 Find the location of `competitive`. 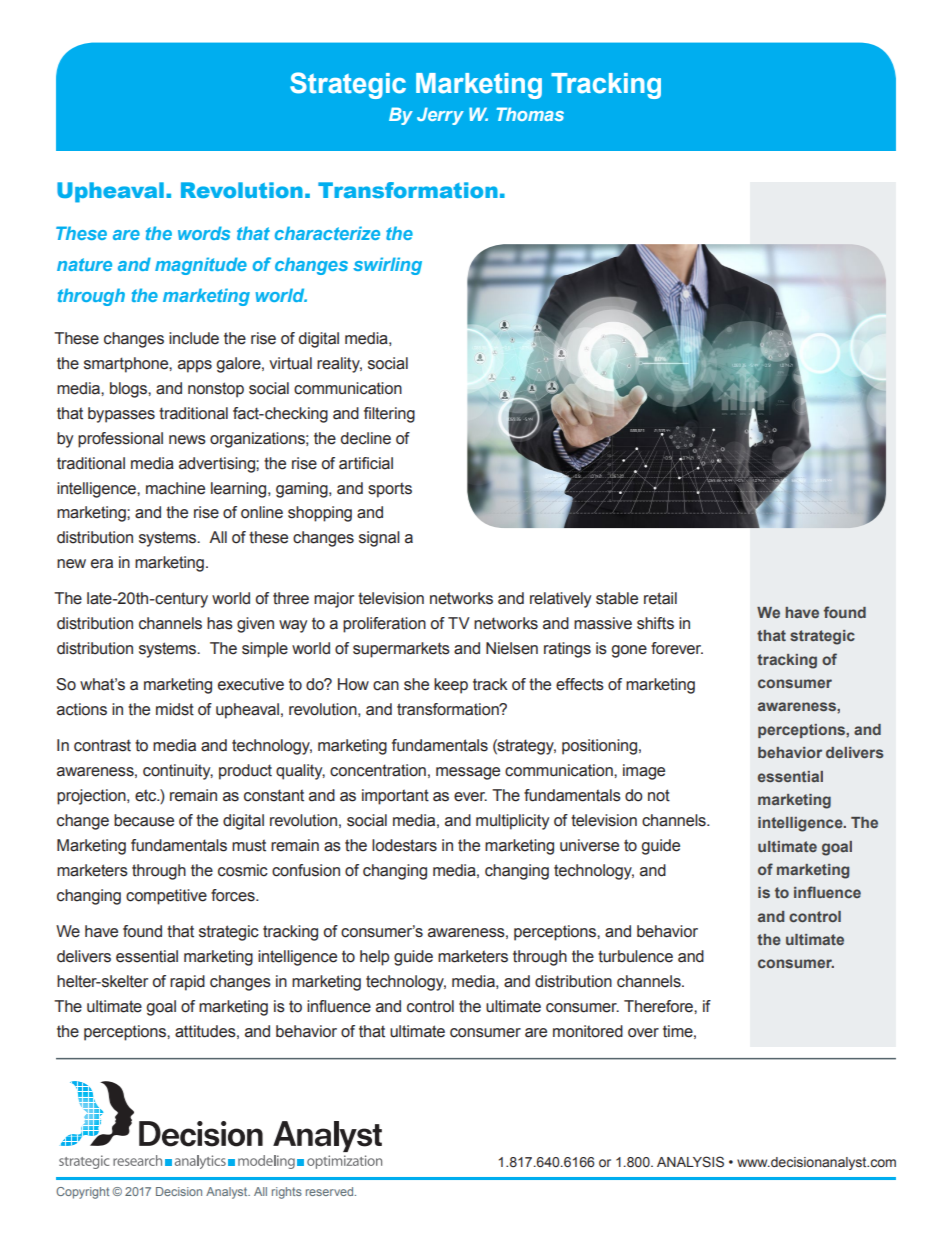

competitive is located at coordinates (166, 897).
